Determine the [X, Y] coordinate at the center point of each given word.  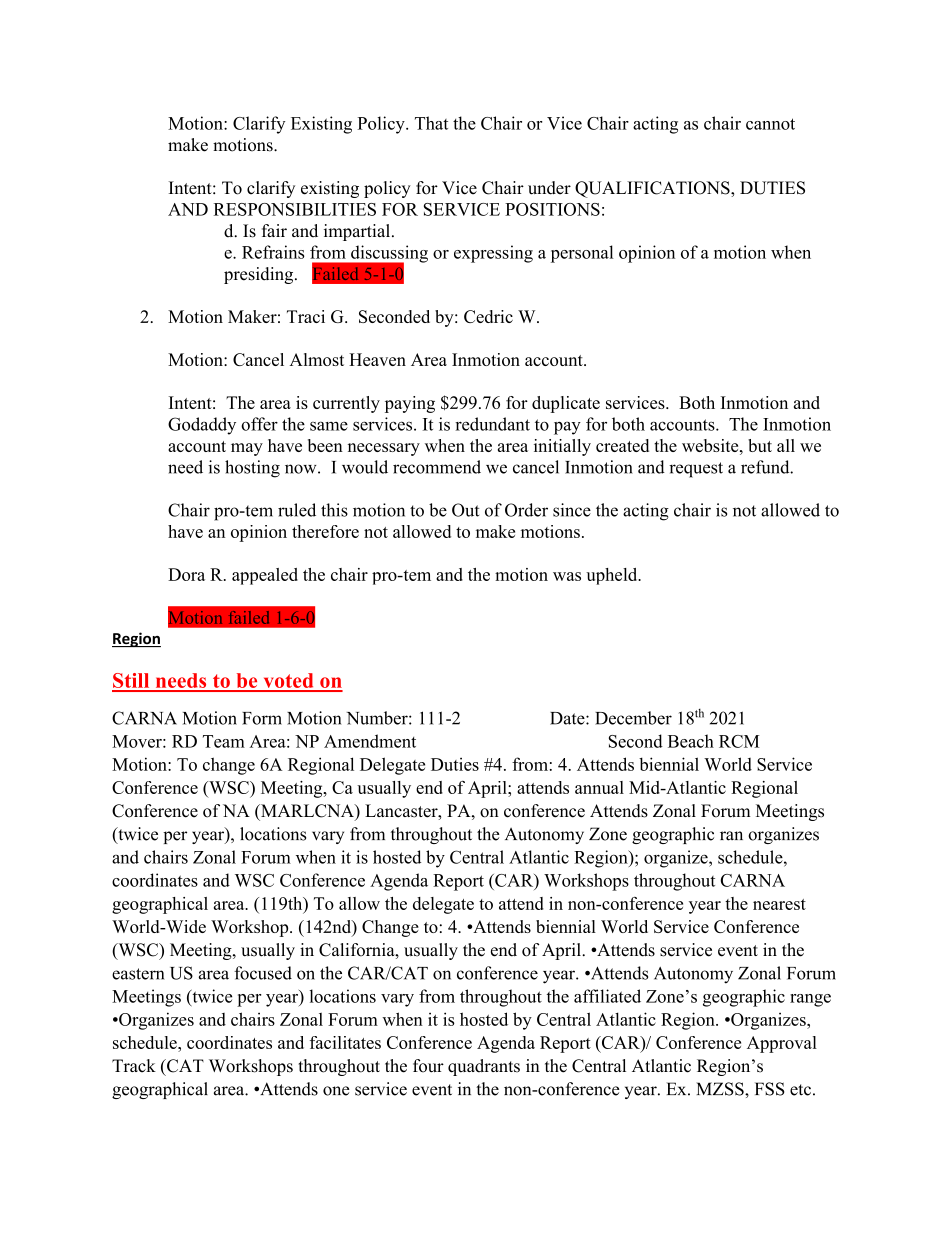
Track [134, 1066]
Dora [186, 574]
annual [599, 787]
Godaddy [202, 426]
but [760, 445]
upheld [613, 576]
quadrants [484, 1067]
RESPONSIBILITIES [295, 209]
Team [224, 741]
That [431, 123]
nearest [779, 904]
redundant [492, 424]
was [567, 576]
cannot [770, 124]
